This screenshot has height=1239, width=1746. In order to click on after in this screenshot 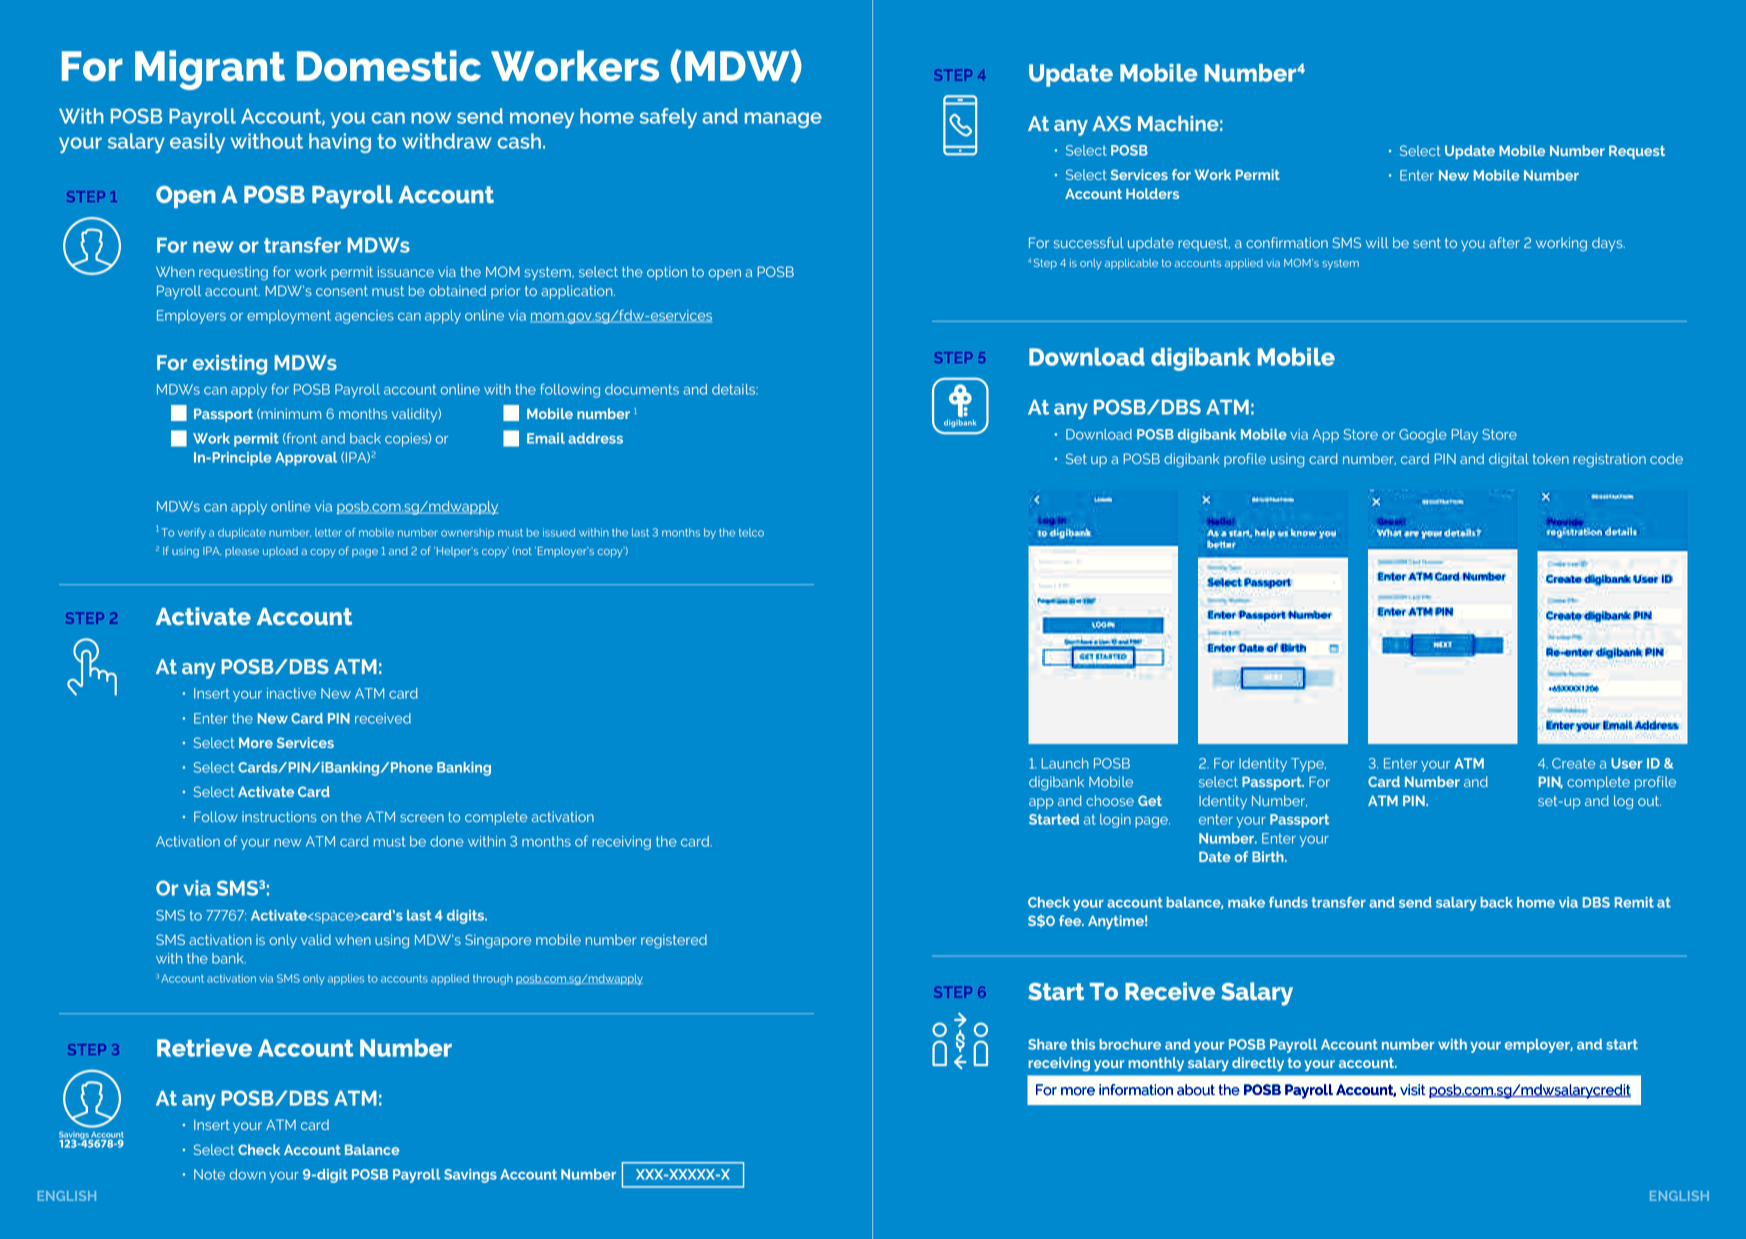, I will do `click(1504, 242)`.
